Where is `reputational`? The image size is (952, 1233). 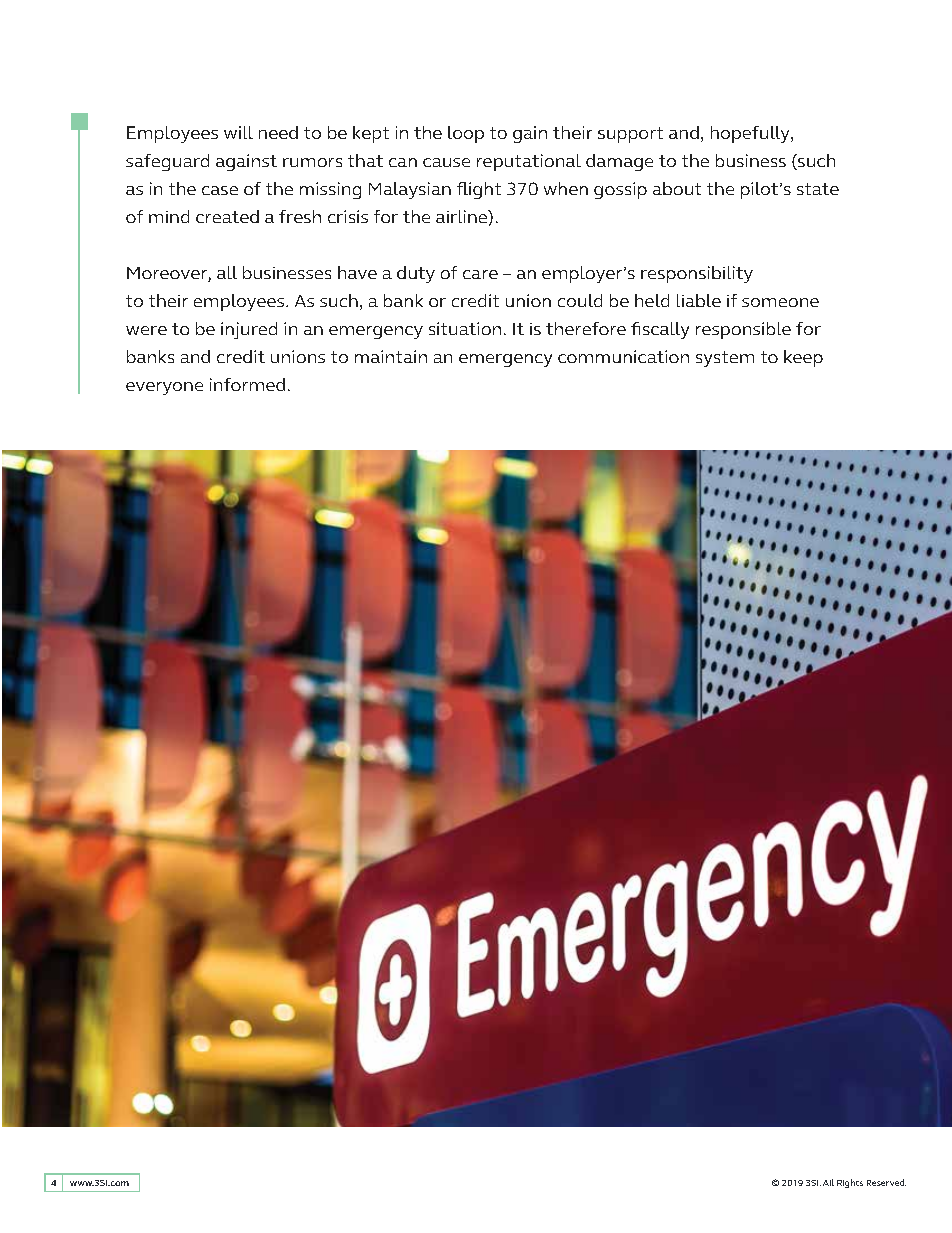 reputational is located at coordinates (529, 162).
